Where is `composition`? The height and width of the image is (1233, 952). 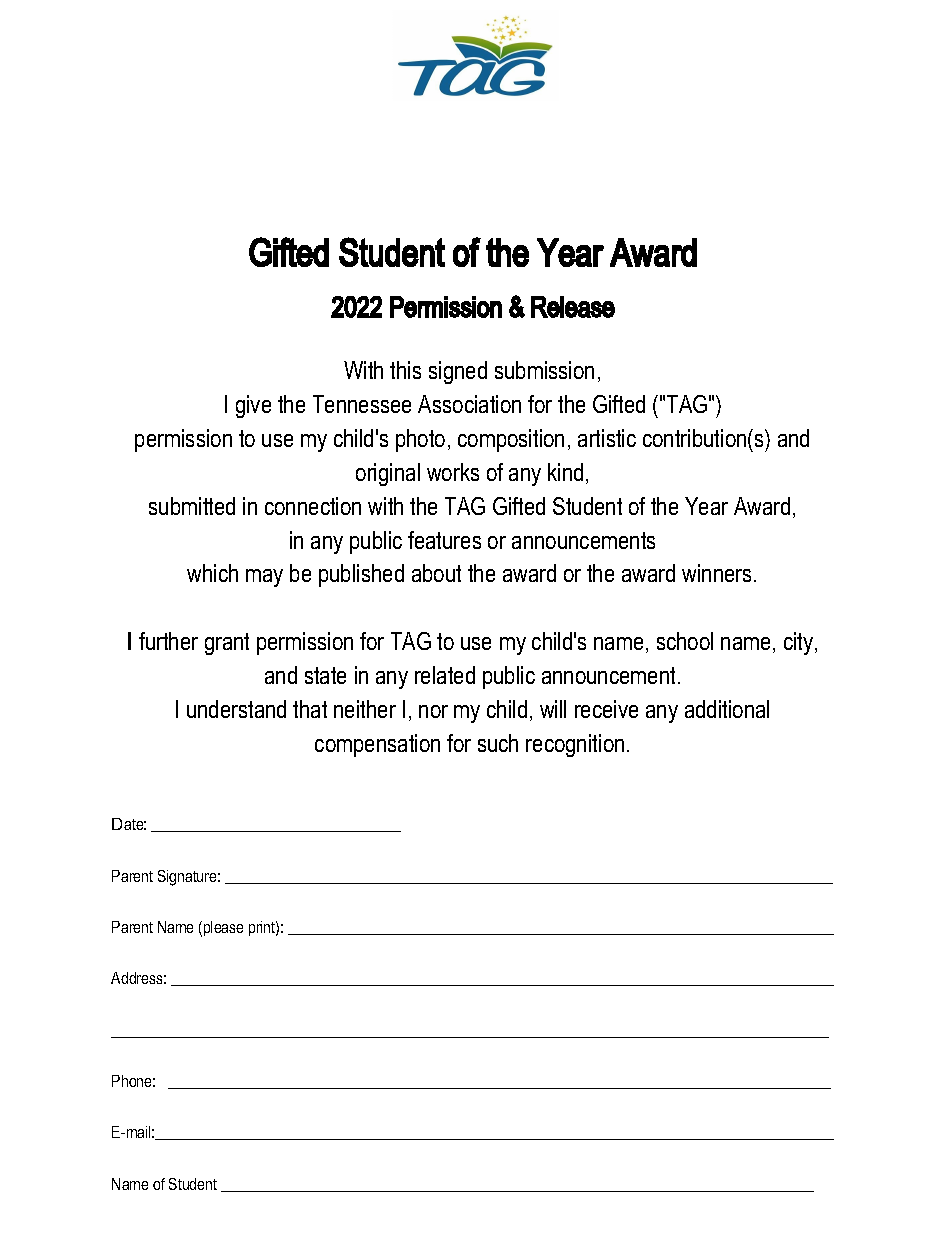
composition is located at coordinates (511, 440).
